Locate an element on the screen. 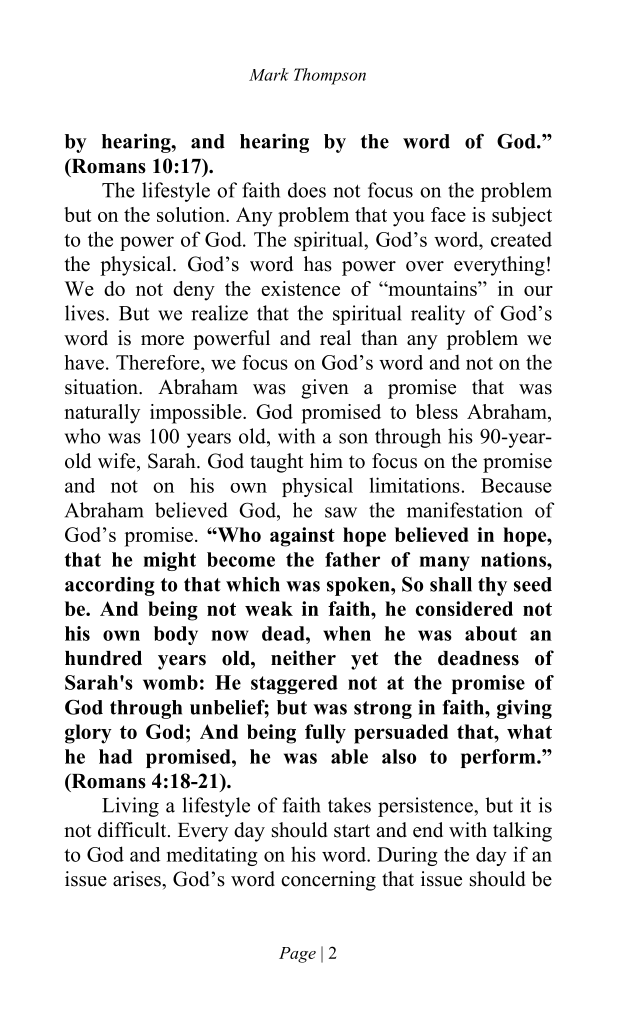 The width and height of the screenshot is (642, 1027). solution is located at coordinates (192, 214).
